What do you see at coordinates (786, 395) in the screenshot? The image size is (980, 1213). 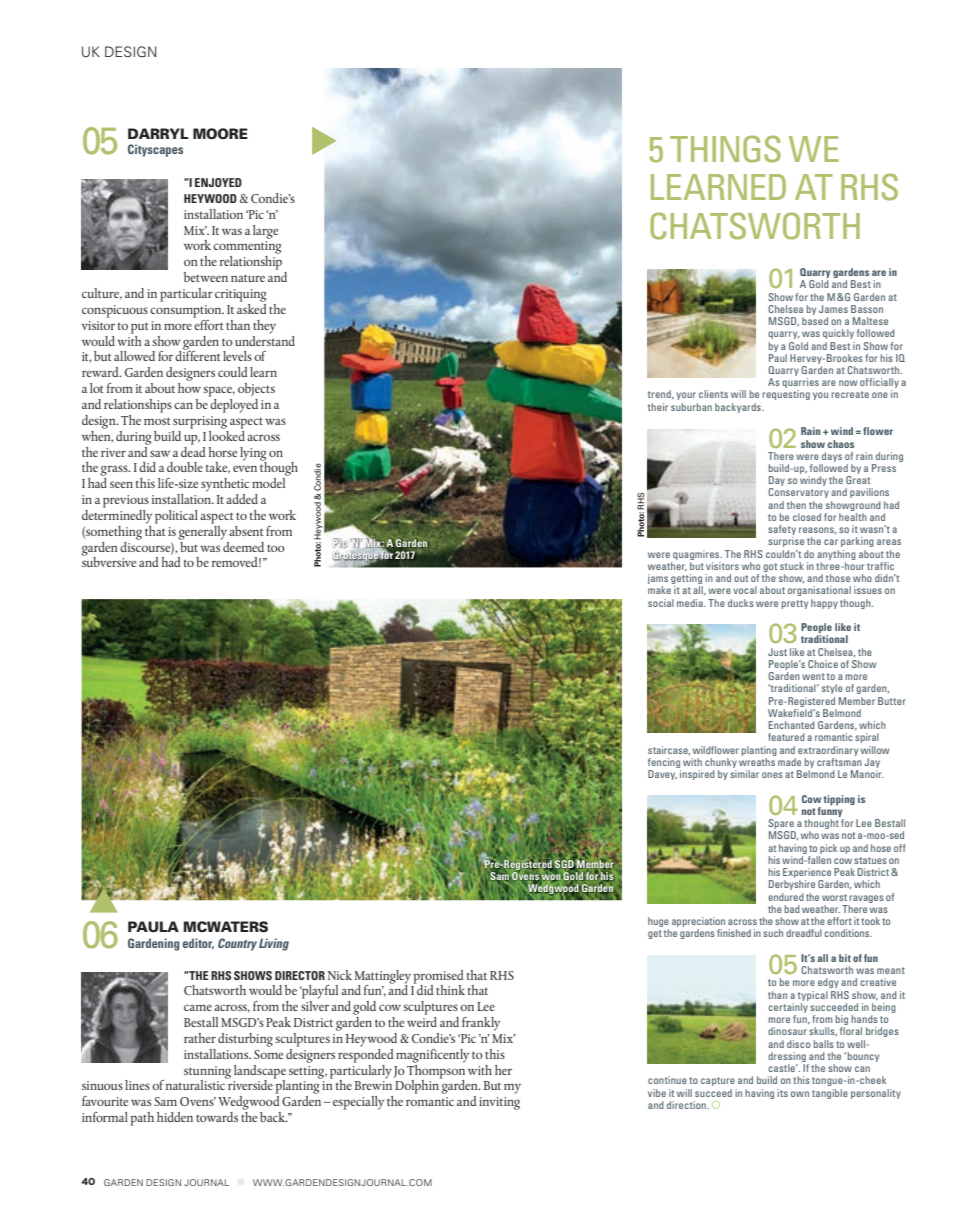 I see `requesting` at bounding box center [786, 395].
